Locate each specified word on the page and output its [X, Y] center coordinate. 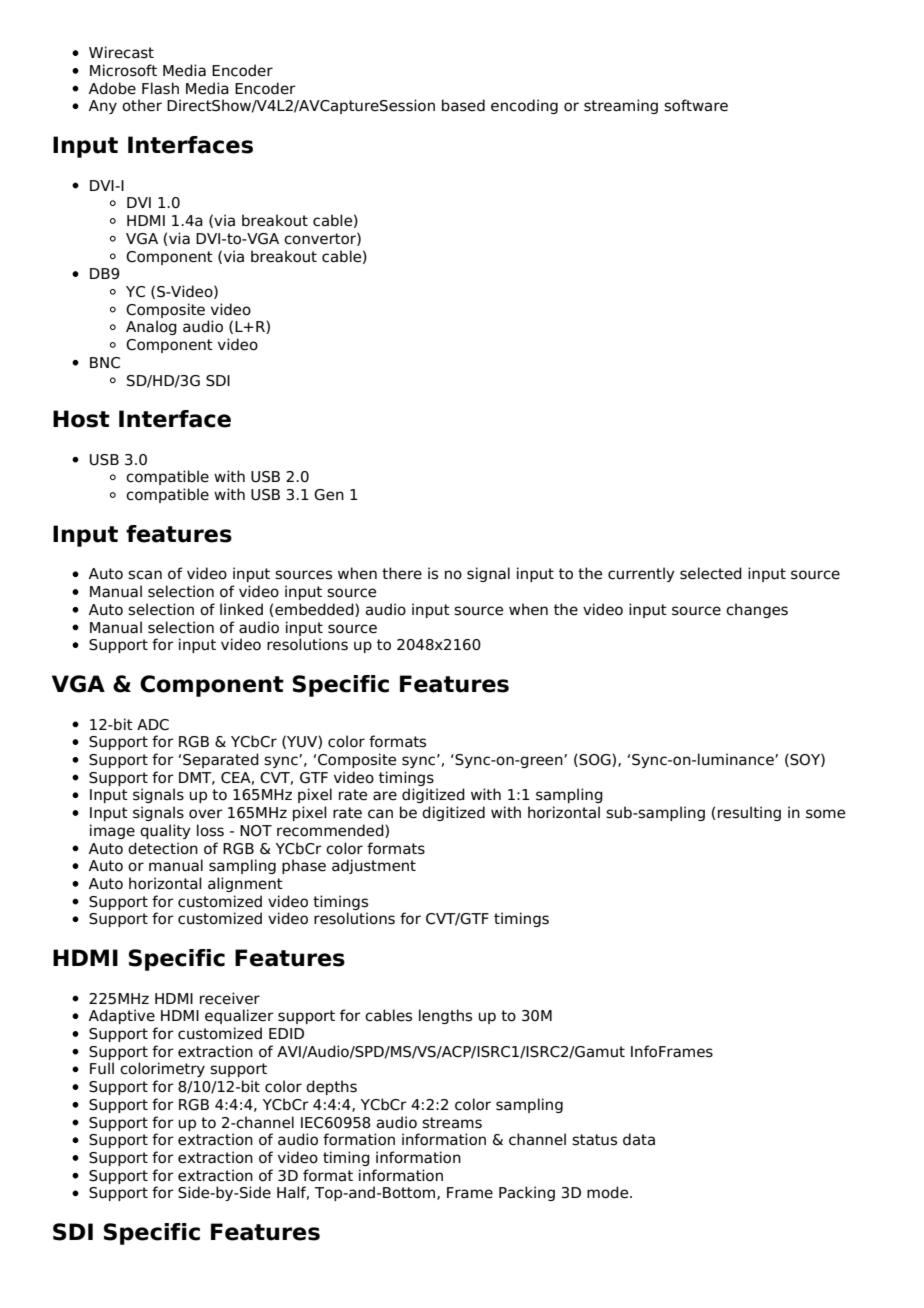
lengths [445, 1016]
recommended [331, 831]
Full [102, 1068]
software [696, 105]
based [463, 105]
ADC [153, 725]
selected [711, 573]
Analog [151, 327]
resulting [749, 813]
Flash [160, 88]
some [825, 814]
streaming [621, 106]
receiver [230, 998]
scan [145, 575]
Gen [329, 495]
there [402, 573]
